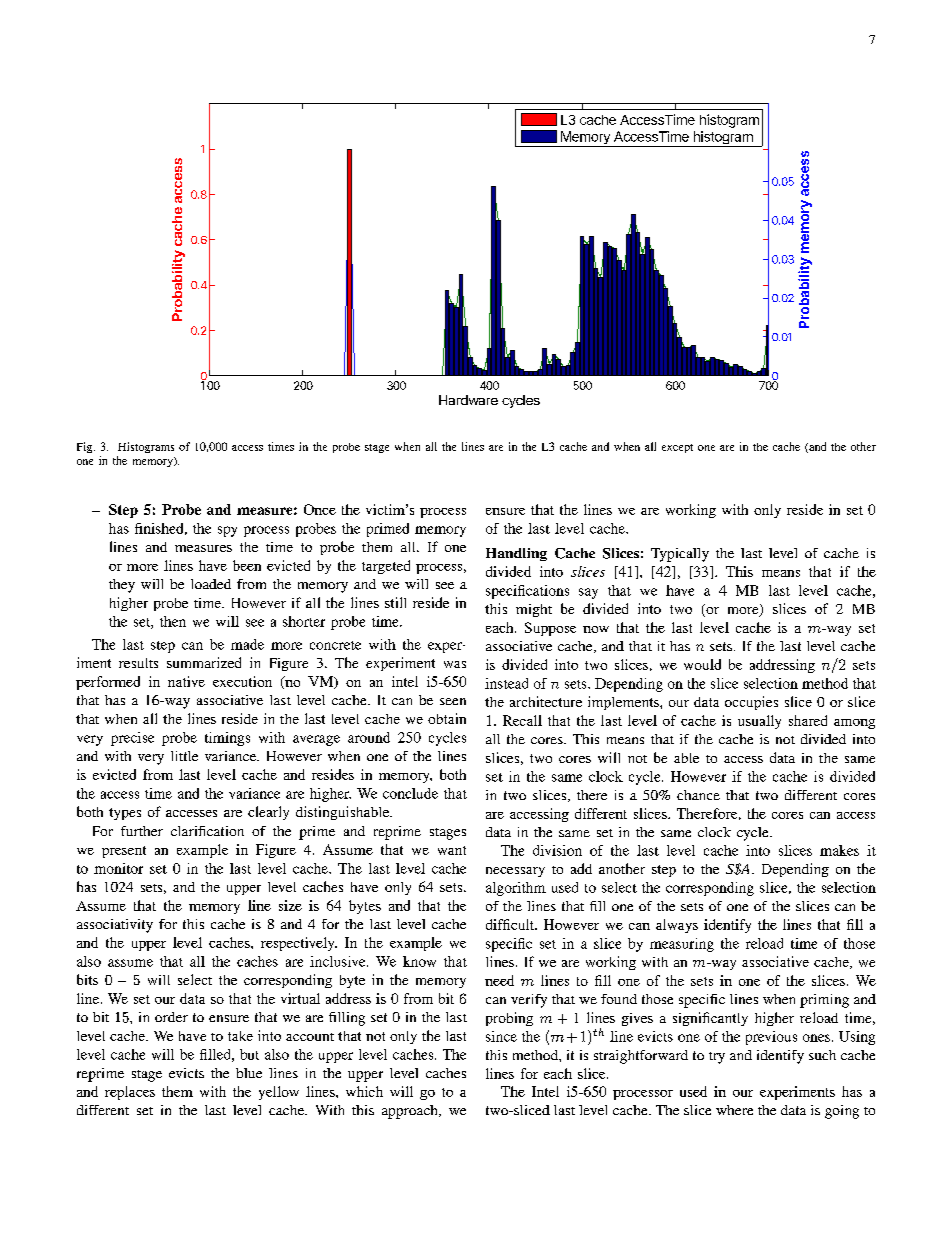  Describe the element at coordinates (468, 400) in the image. I see `Hardware` at that location.
